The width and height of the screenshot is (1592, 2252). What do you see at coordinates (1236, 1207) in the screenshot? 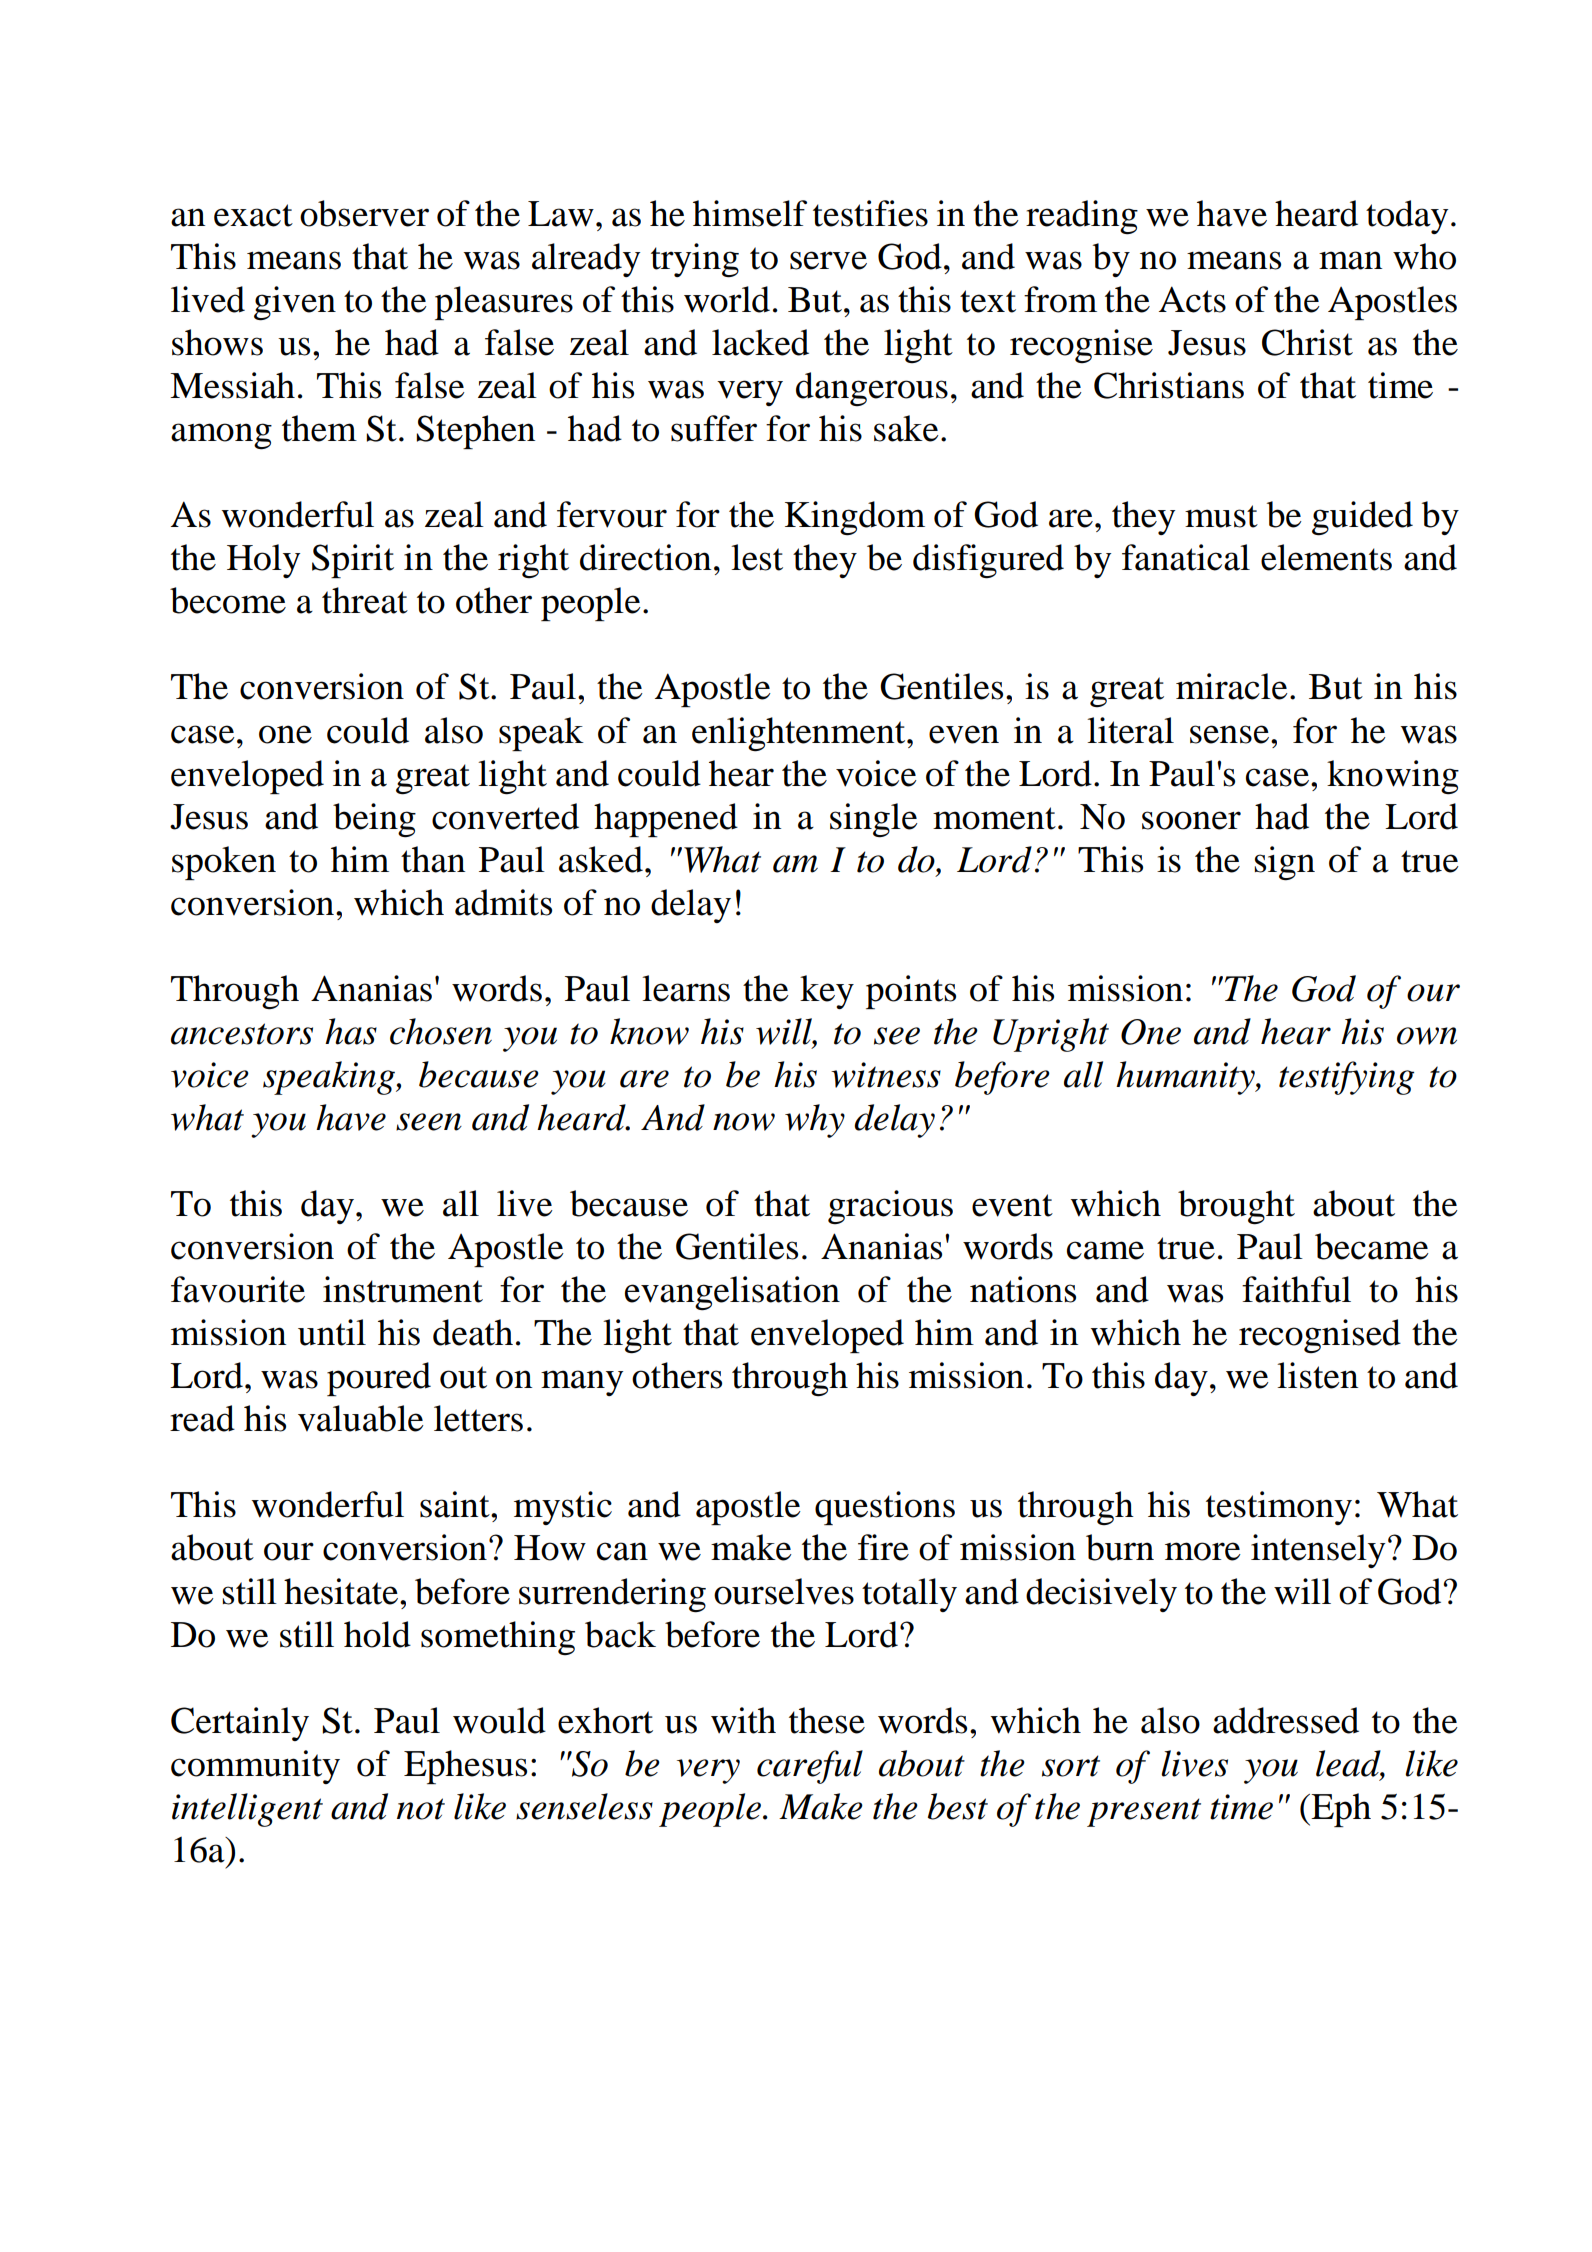
I see `brought` at bounding box center [1236, 1207].
